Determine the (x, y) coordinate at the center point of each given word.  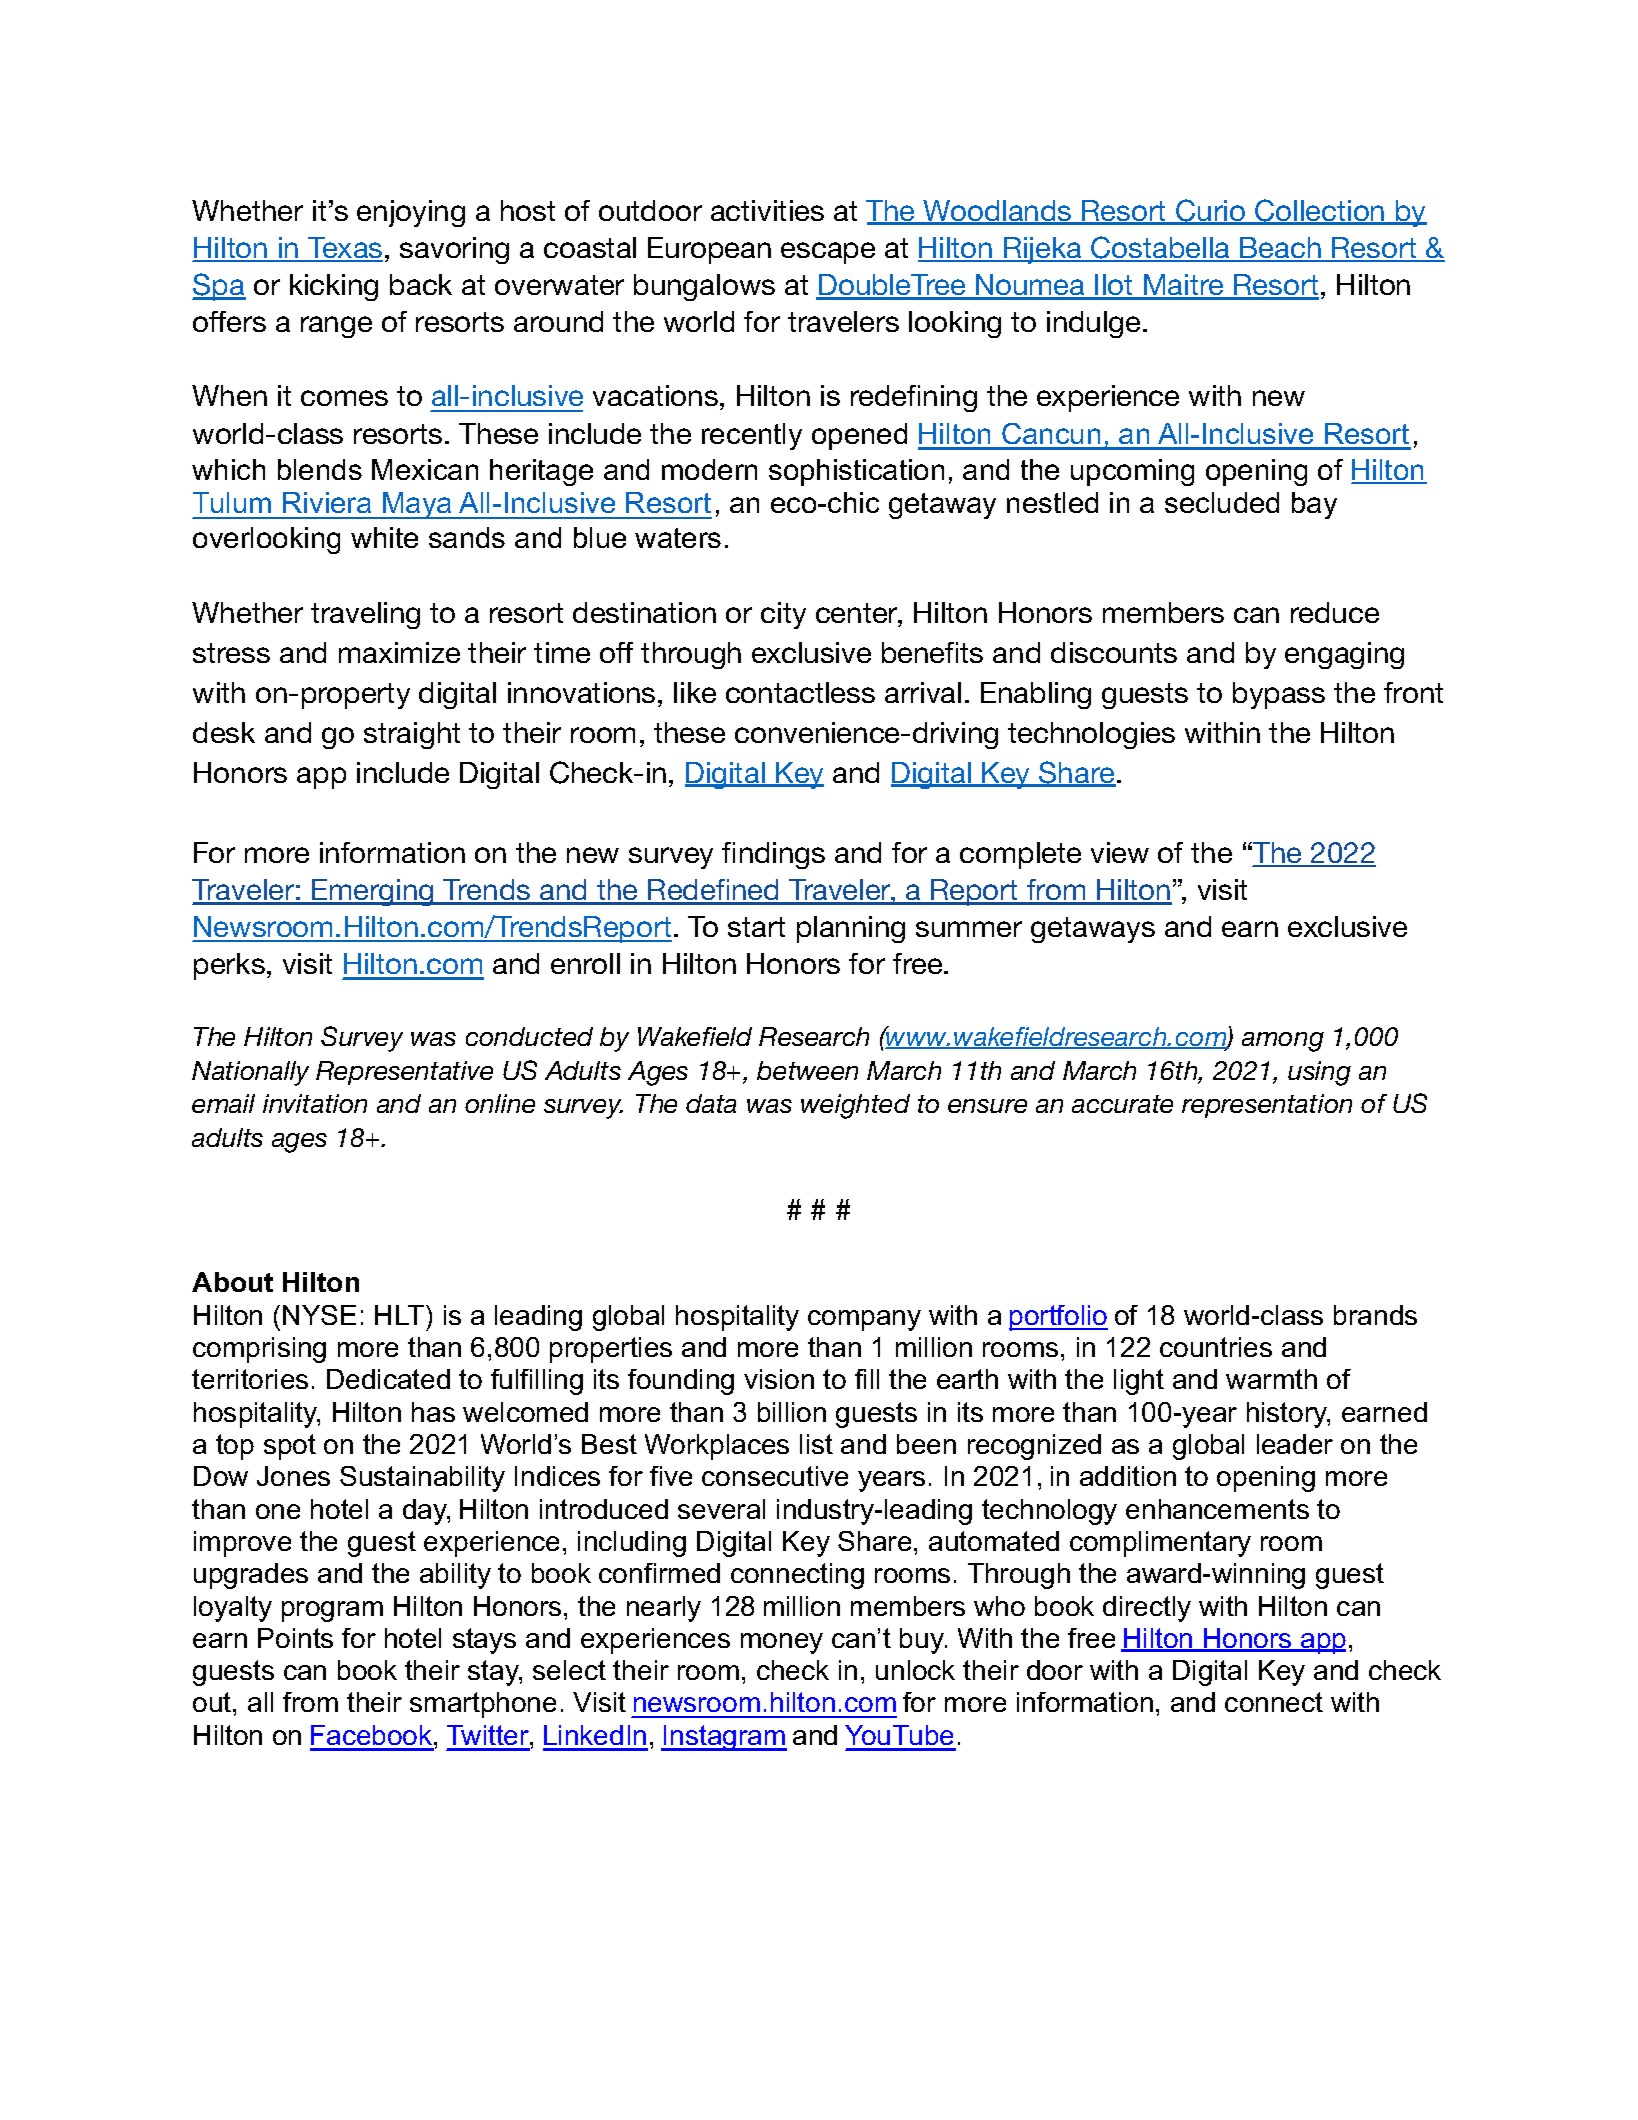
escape (828, 253)
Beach (1281, 249)
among (1283, 1042)
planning (851, 929)
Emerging (373, 892)
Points (295, 1638)
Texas (344, 249)
